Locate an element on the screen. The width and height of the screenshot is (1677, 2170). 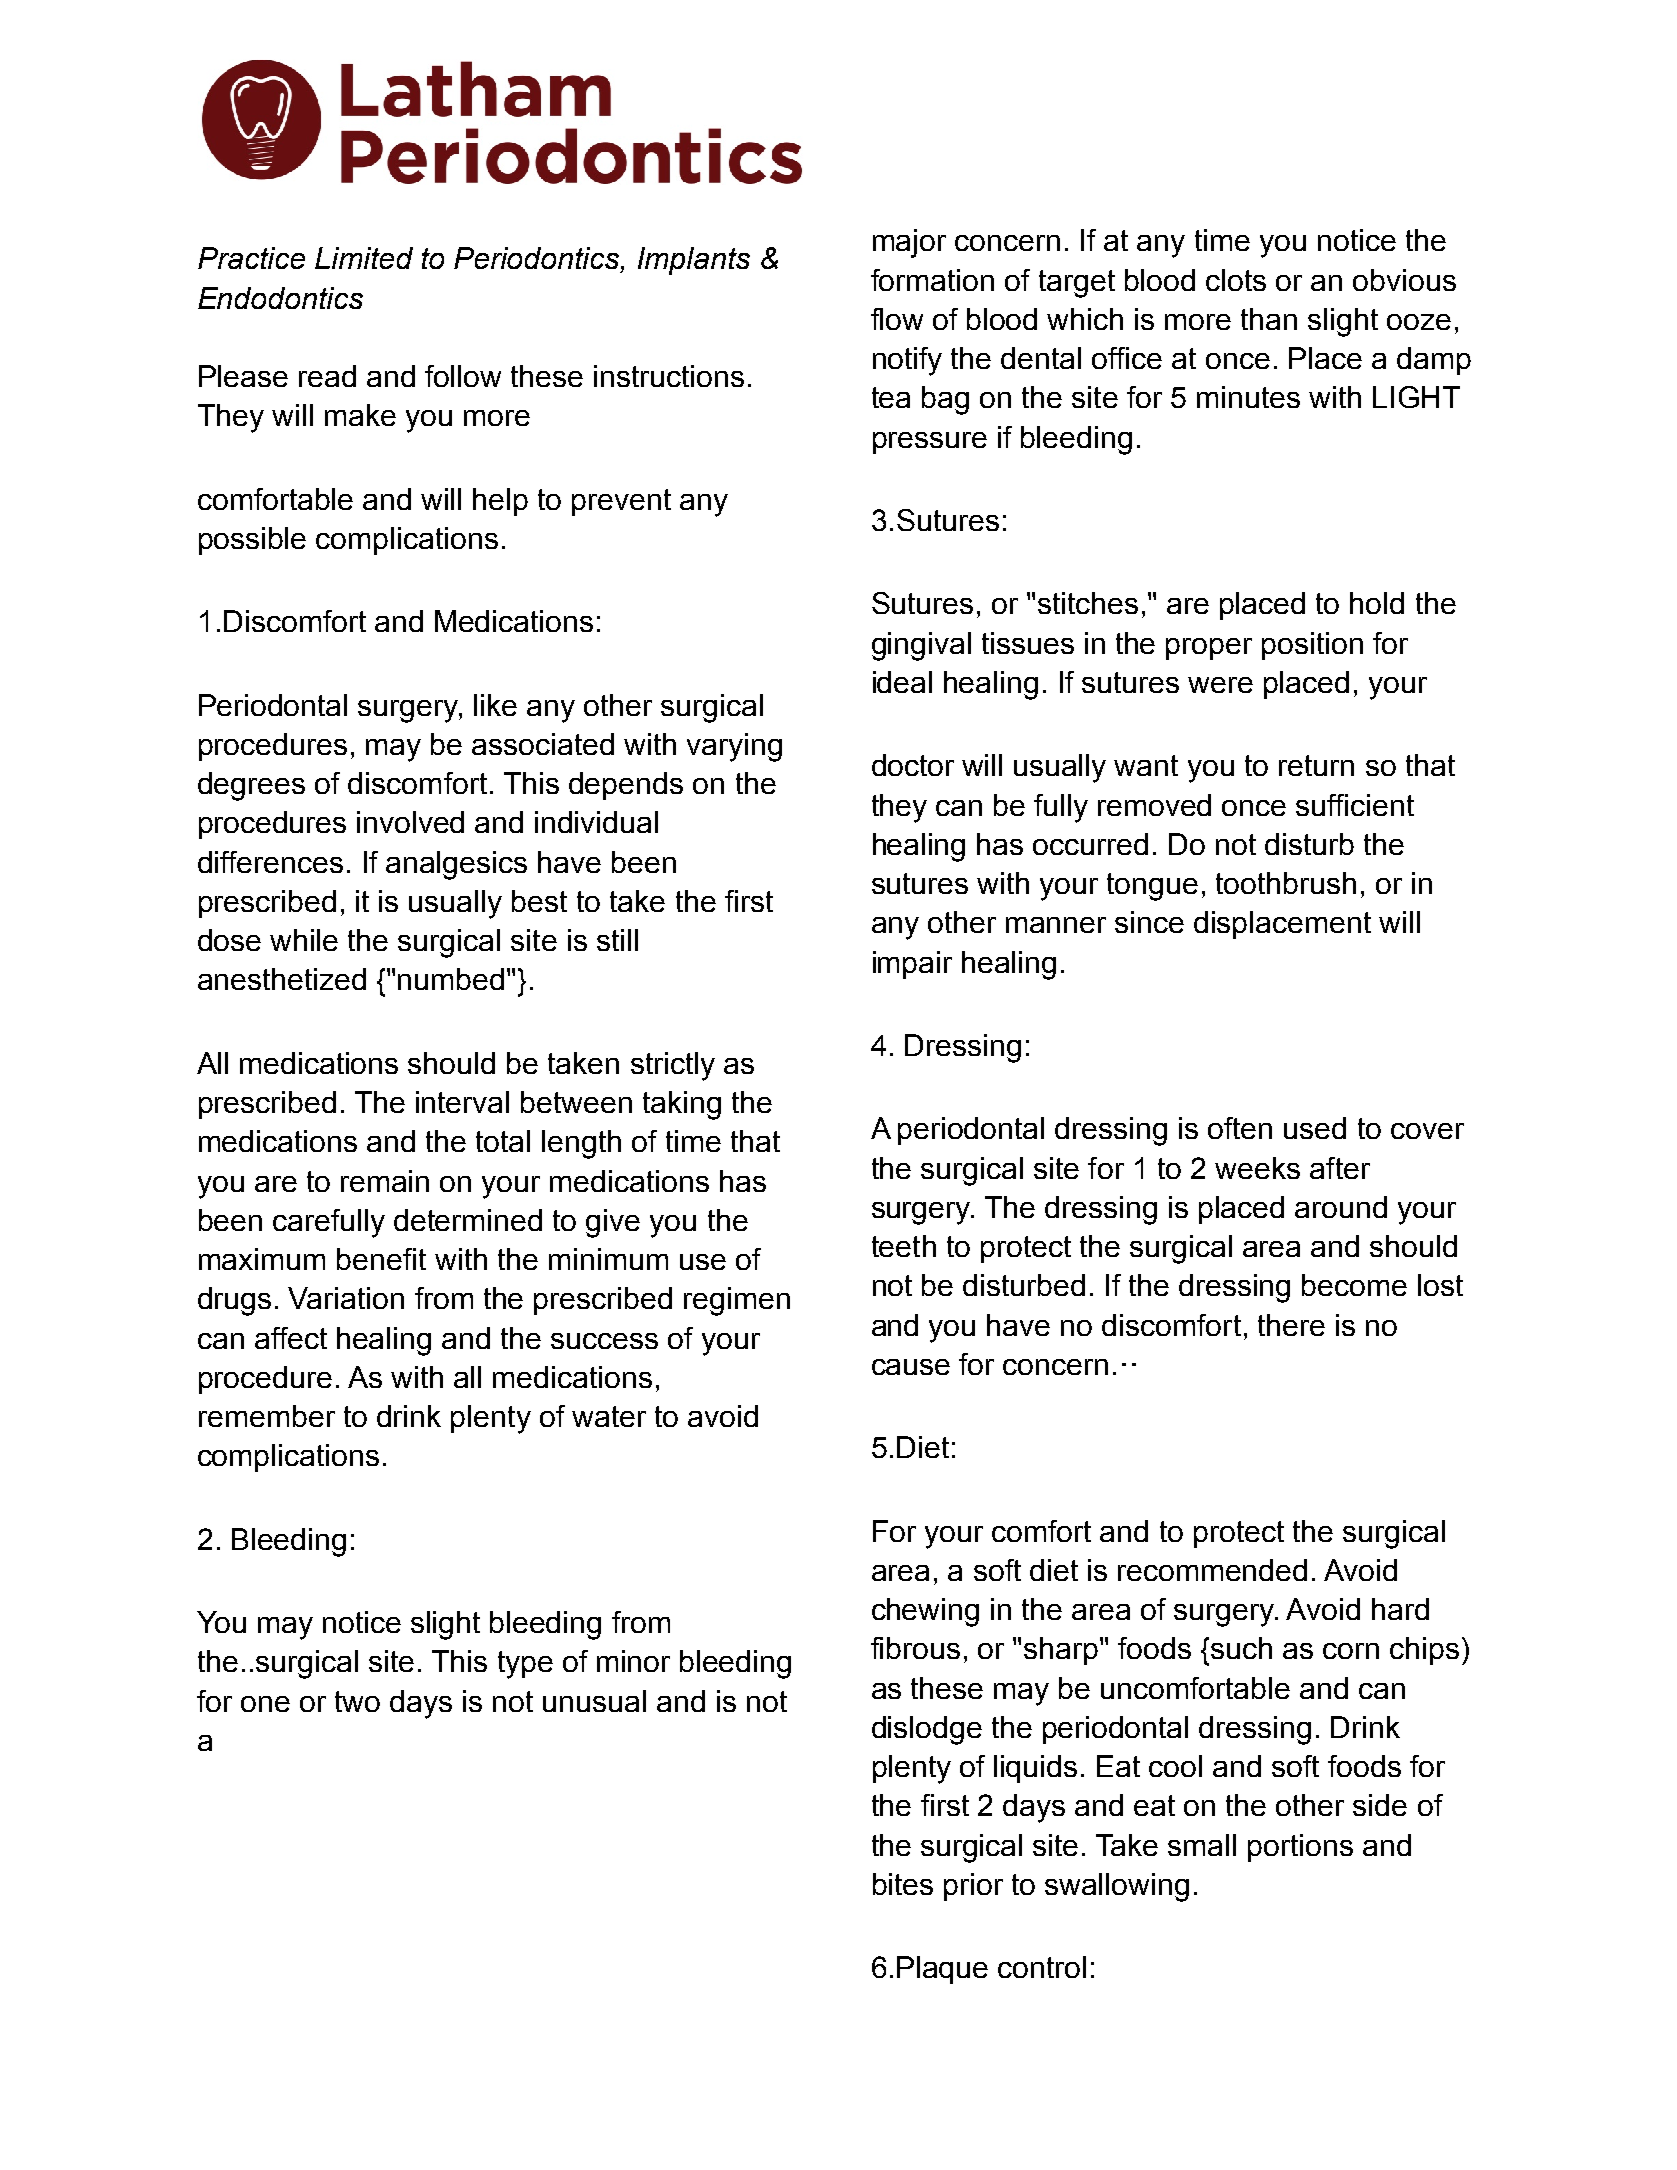
chewing is located at coordinates (925, 1612).
